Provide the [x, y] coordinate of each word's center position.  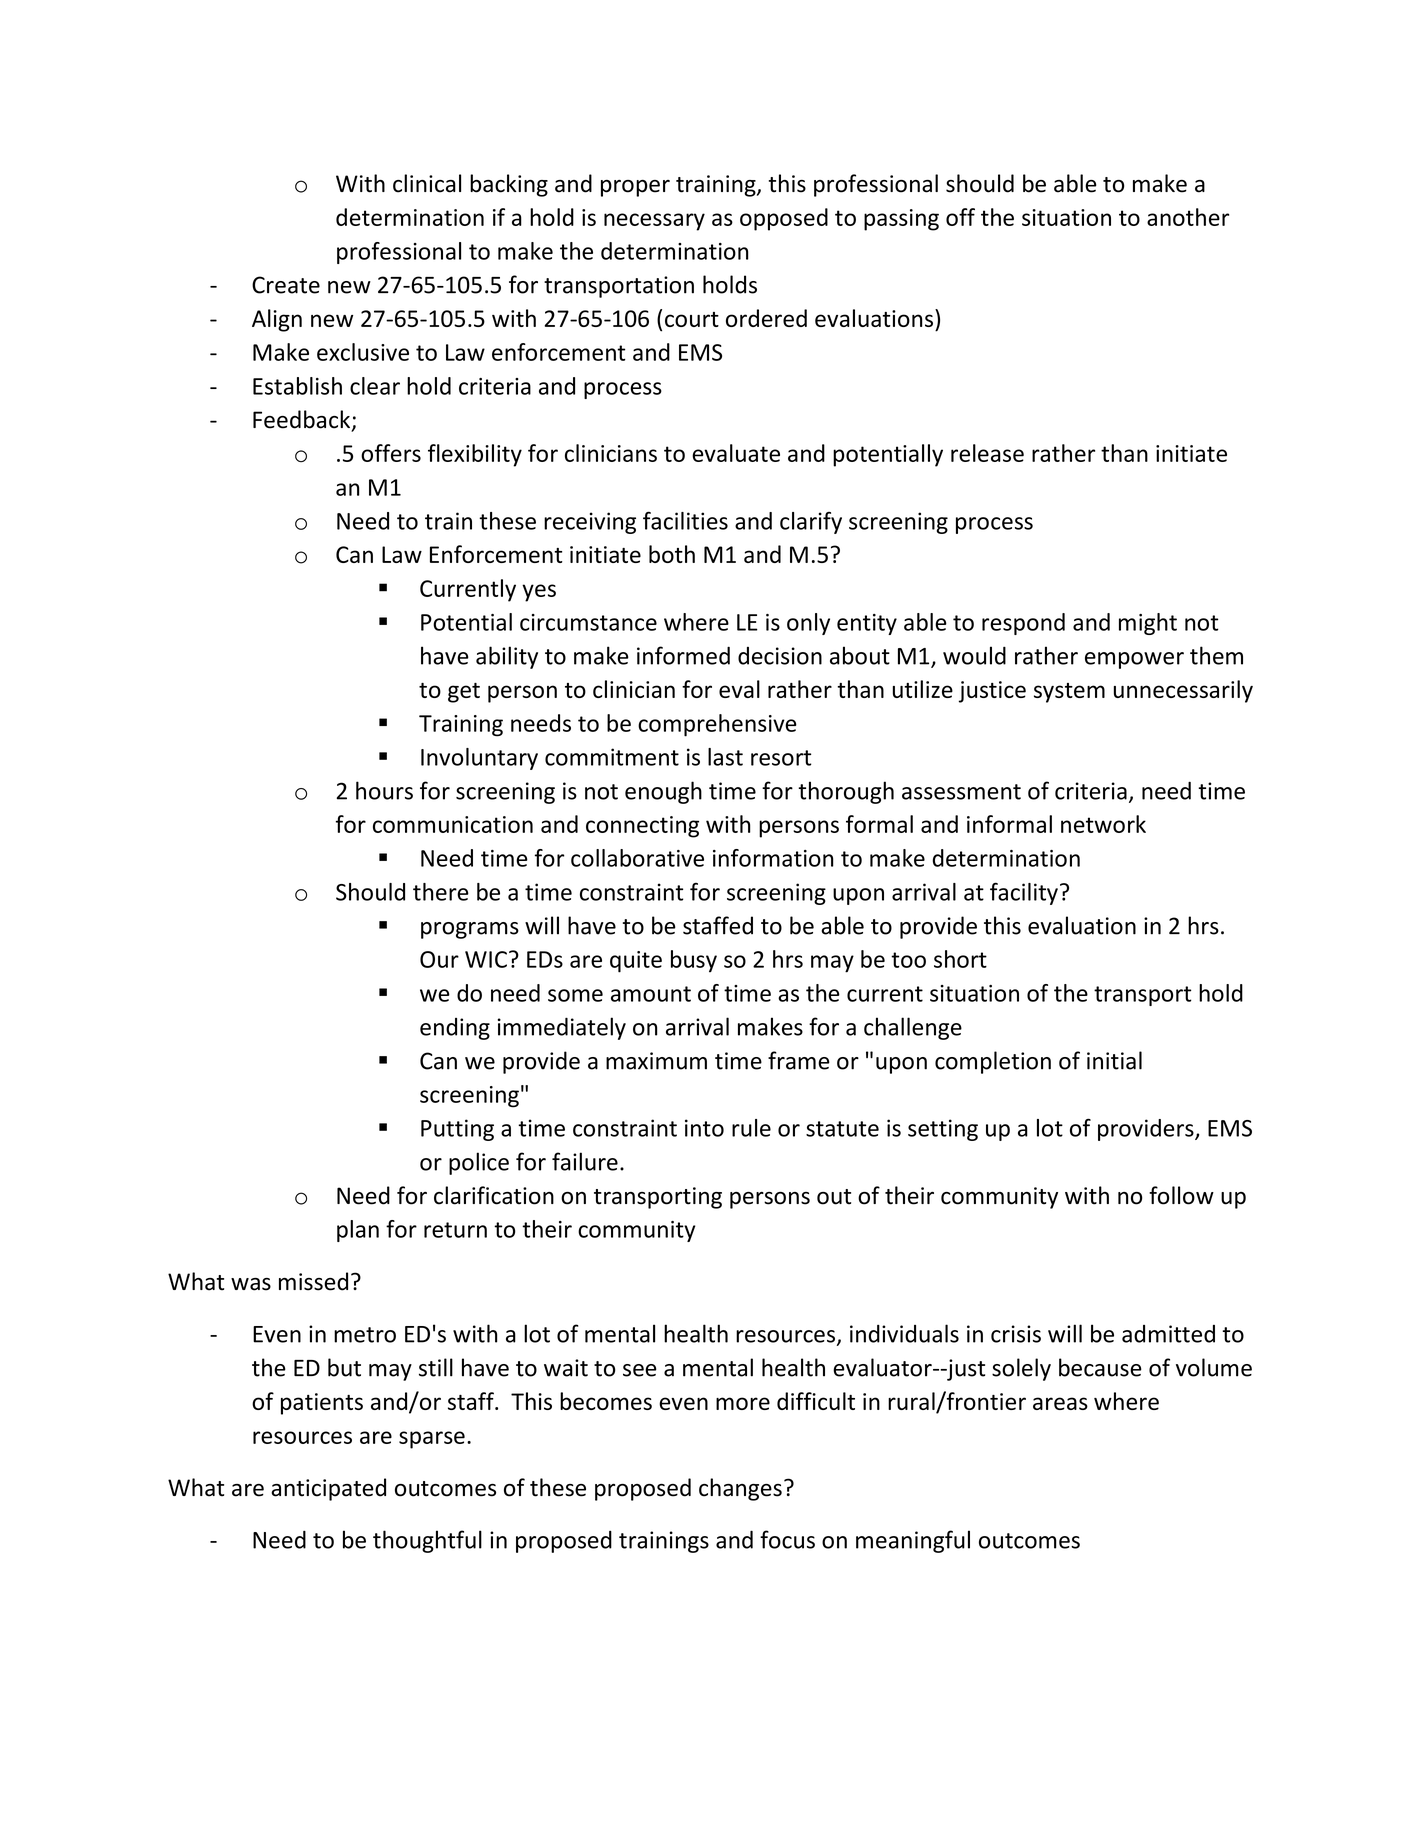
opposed [784, 219]
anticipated [328, 1489]
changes [740, 1489]
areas [1060, 1403]
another [1188, 217]
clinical [427, 183]
